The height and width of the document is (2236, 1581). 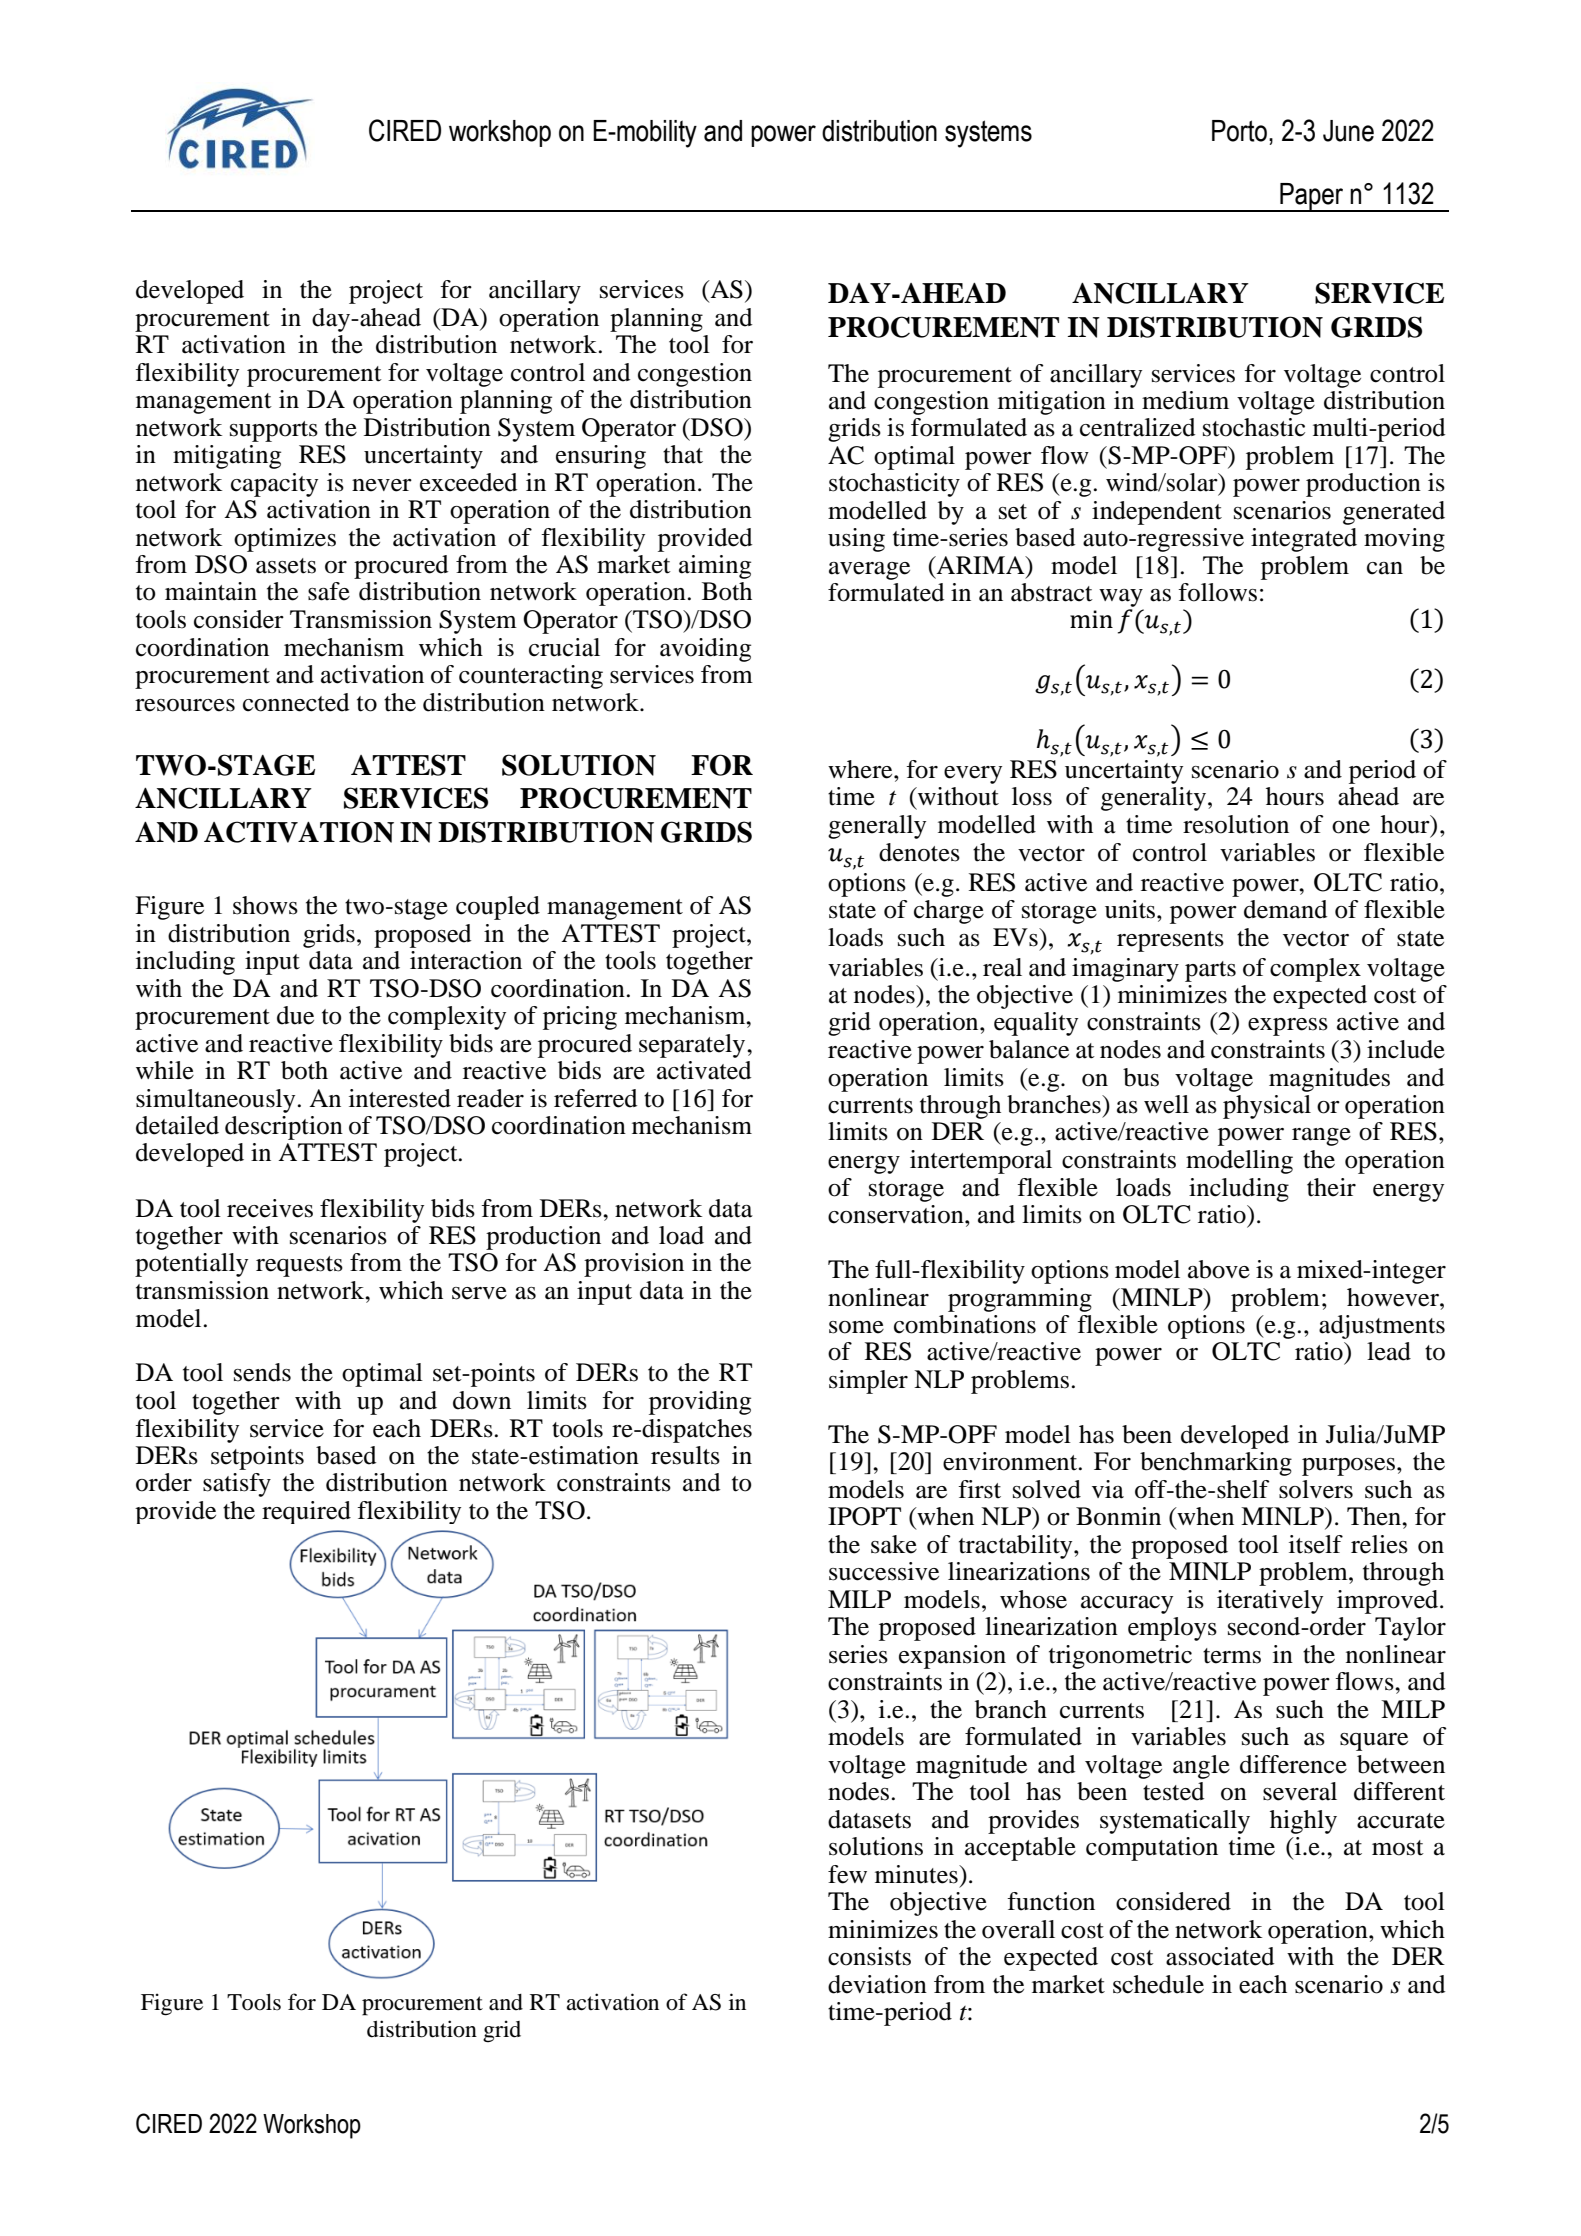 What do you see at coordinates (847, 1874) in the document?
I see `few` at bounding box center [847, 1874].
